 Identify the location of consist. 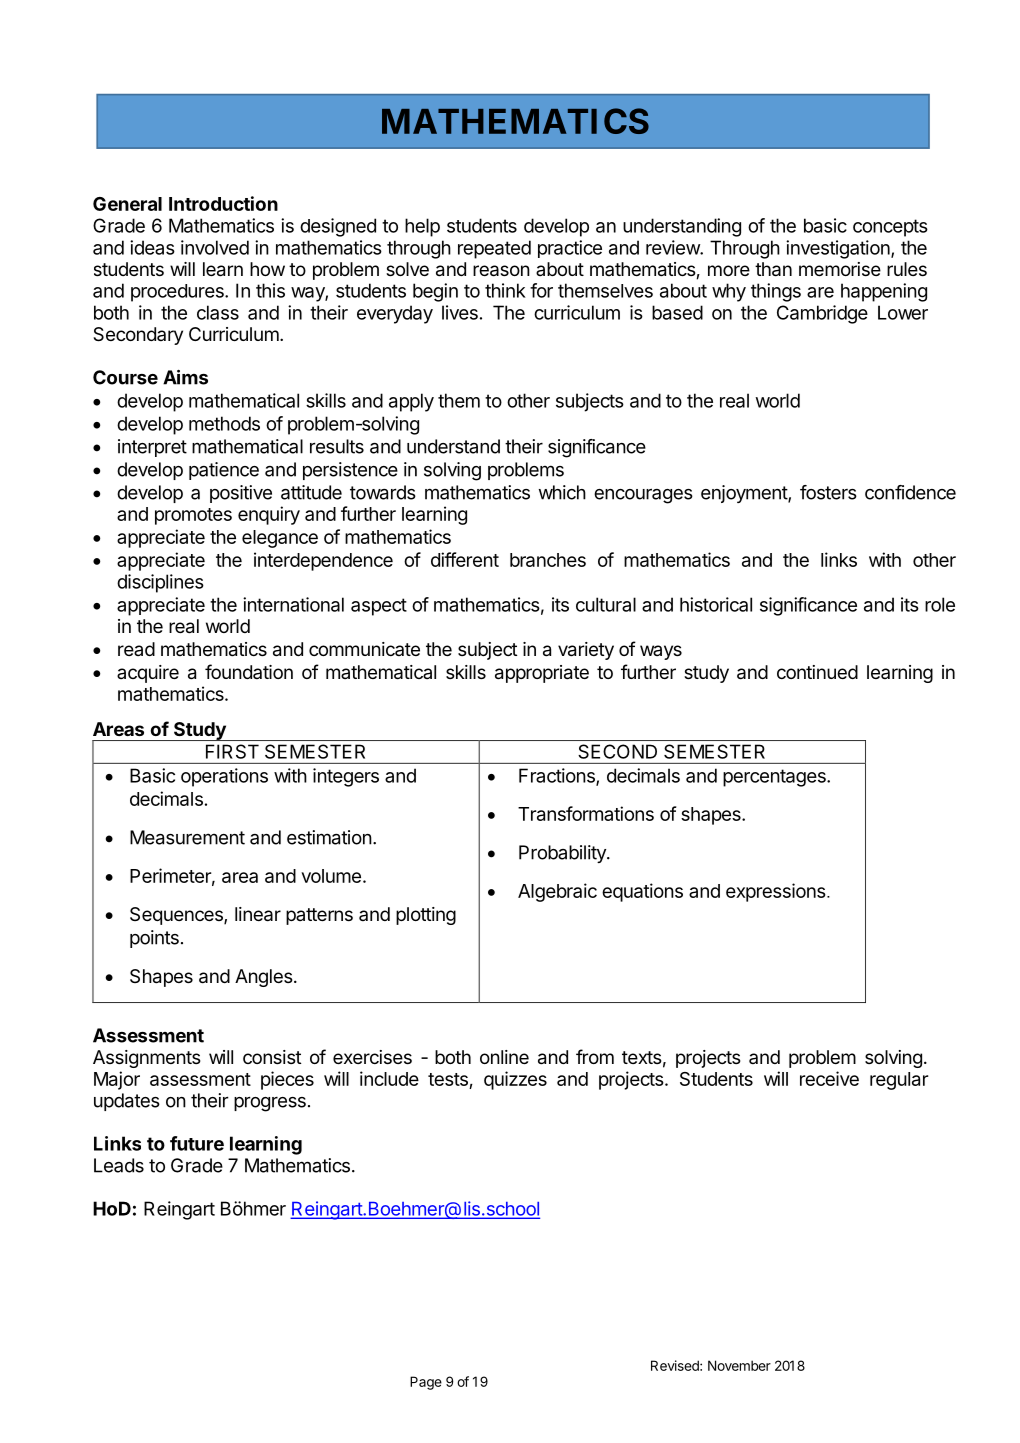
(272, 1057).
